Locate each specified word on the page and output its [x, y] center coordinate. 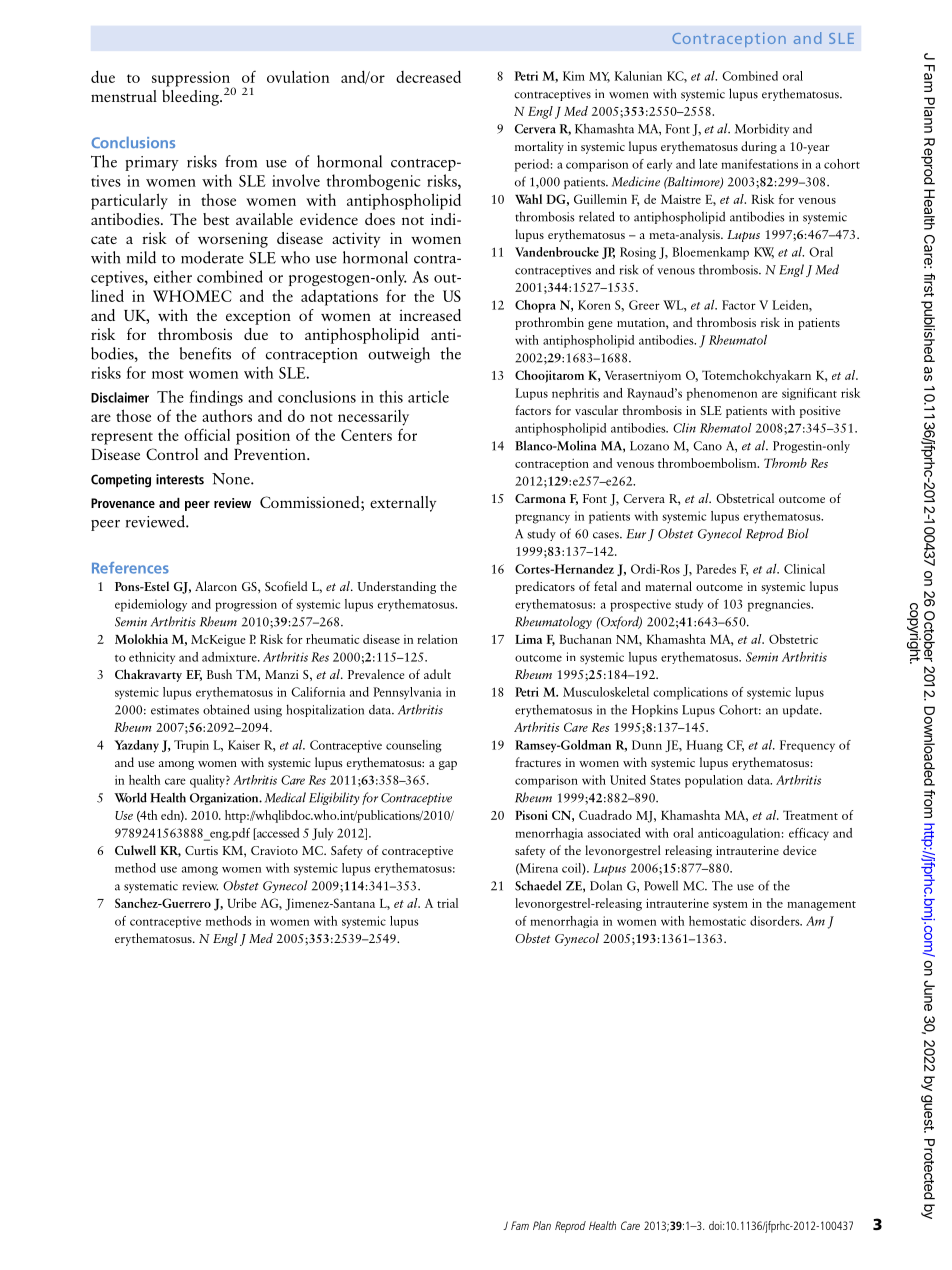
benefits [205, 353]
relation [437, 639]
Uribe [242, 903]
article [428, 396]
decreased [428, 76]
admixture [230, 657]
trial [447, 903]
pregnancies [780, 605]
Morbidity [762, 129]
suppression [192, 80]
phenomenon [722, 394]
